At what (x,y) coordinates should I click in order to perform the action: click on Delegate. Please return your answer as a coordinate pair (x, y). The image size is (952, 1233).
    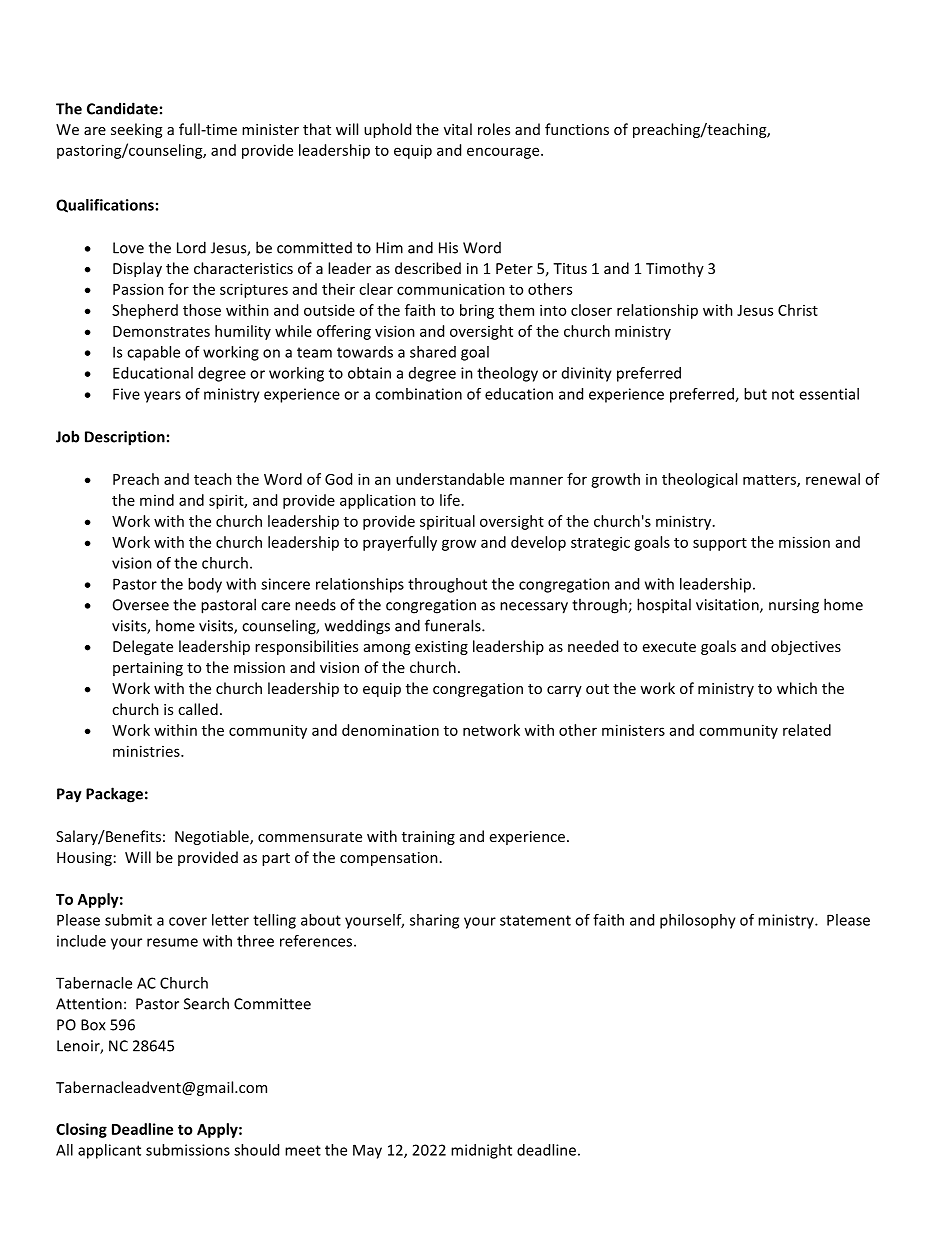
    Looking at the image, I should click on (143, 647).
